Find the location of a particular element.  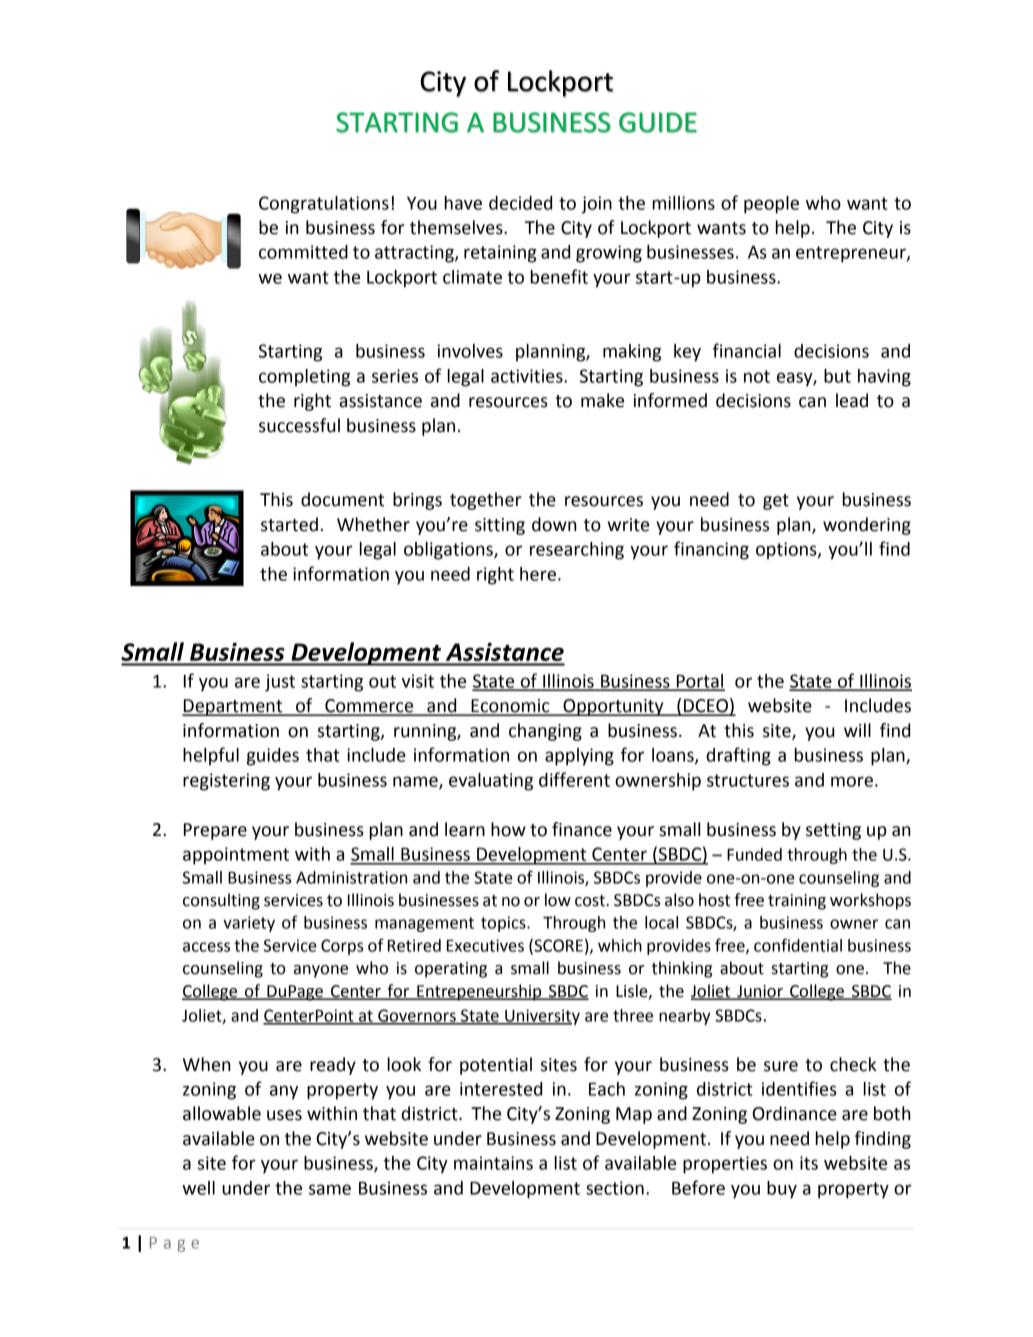

confidential is located at coordinates (798, 945).
